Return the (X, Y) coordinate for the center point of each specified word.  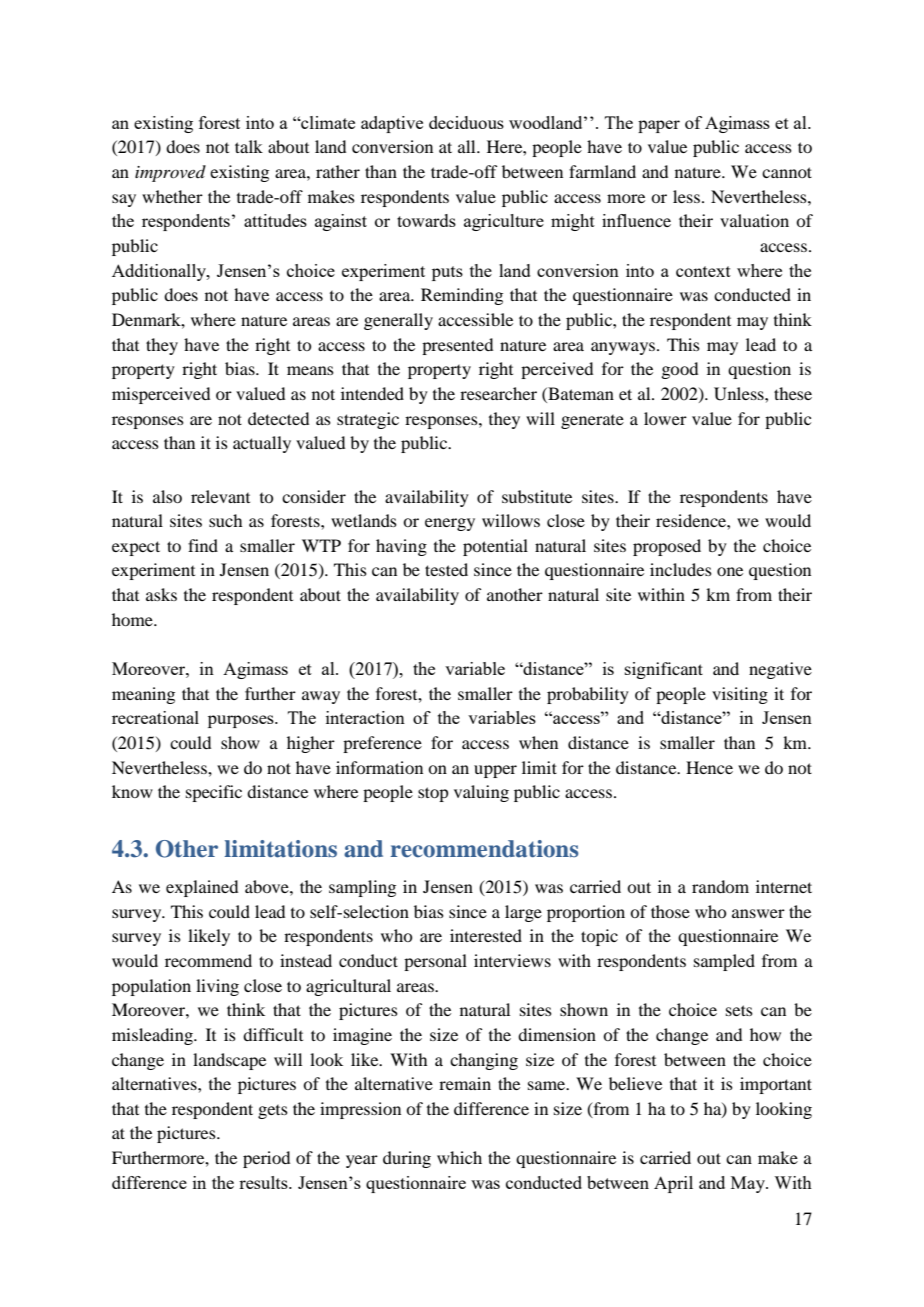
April (673, 1184)
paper (659, 126)
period (266, 1159)
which (459, 1157)
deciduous (466, 122)
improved (170, 173)
